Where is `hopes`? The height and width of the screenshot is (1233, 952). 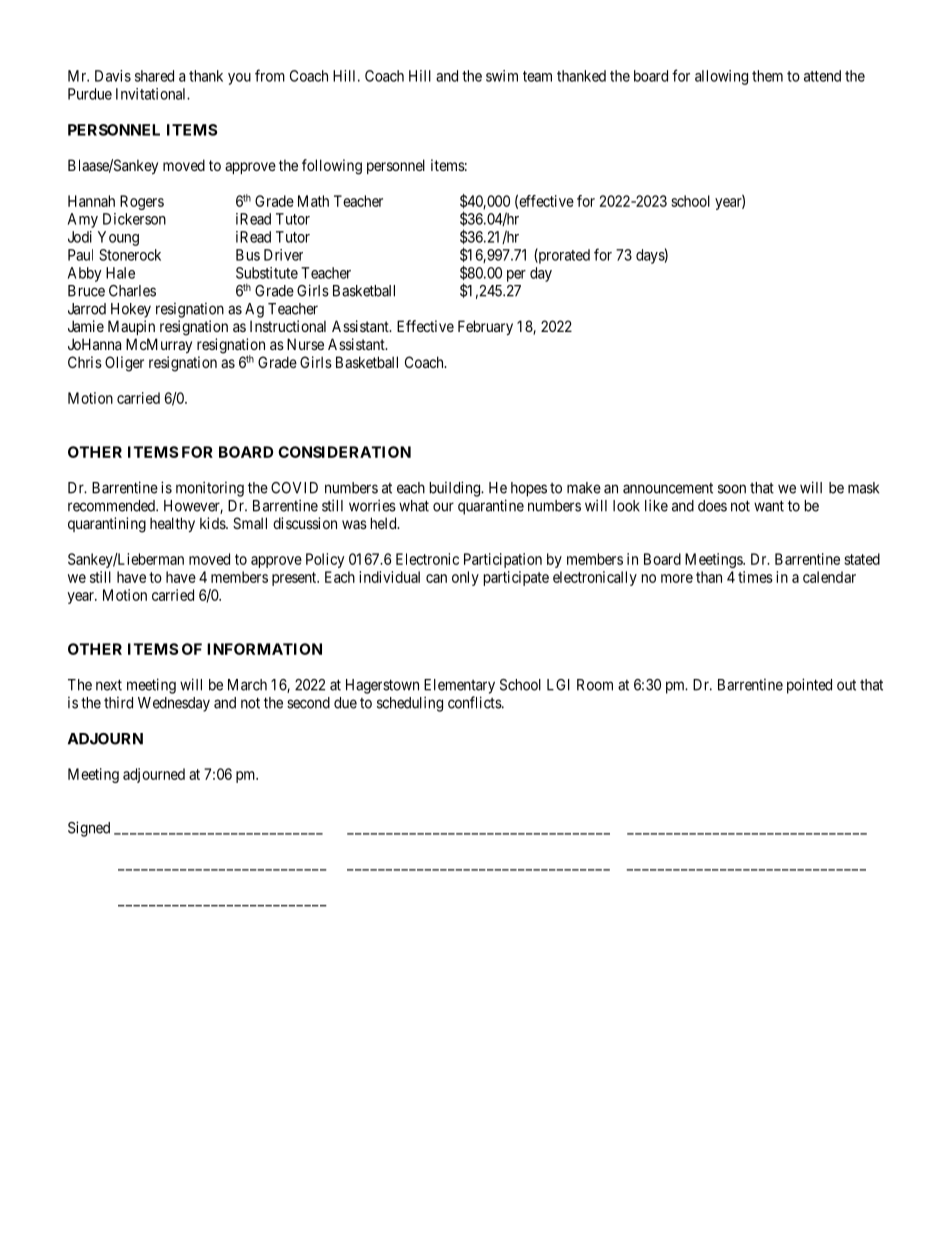
hopes is located at coordinates (529, 489).
